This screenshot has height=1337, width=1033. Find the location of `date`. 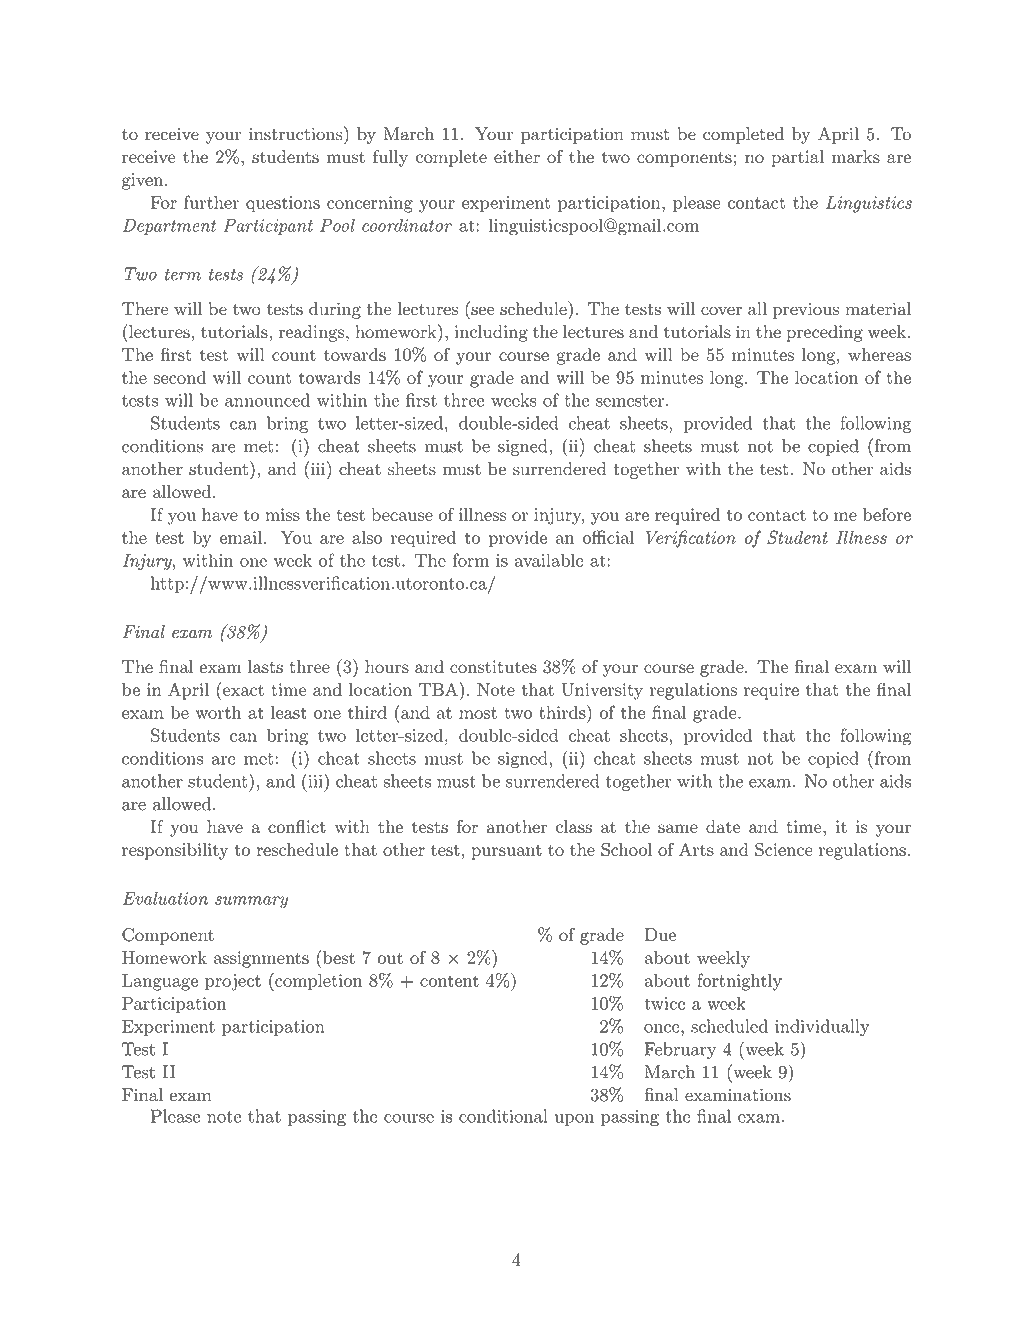

date is located at coordinates (723, 826).
